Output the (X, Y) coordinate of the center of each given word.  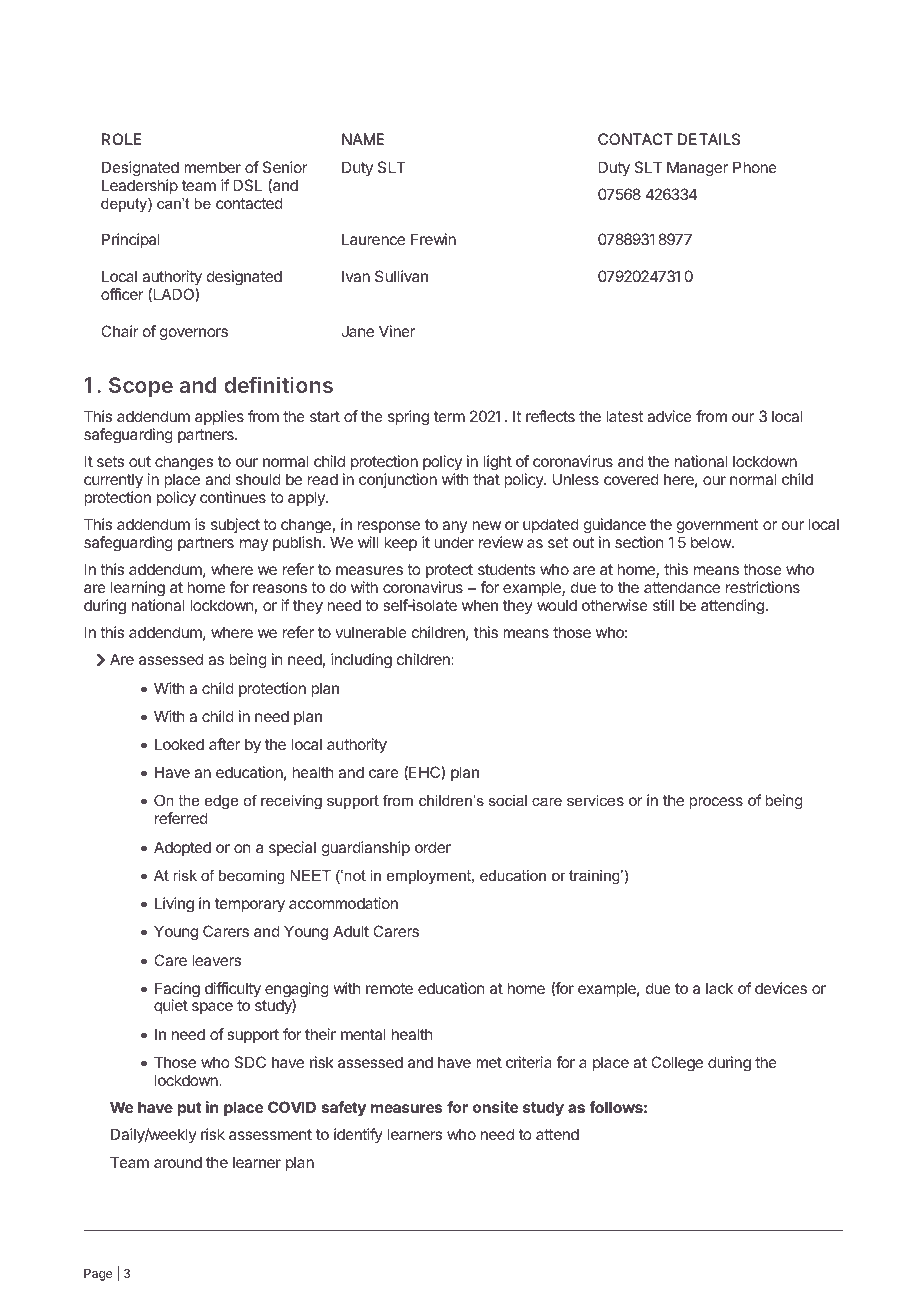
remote (389, 988)
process (716, 803)
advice (669, 416)
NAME (363, 139)
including (361, 661)
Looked (179, 744)
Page (98, 1275)
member (212, 167)
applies (219, 417)
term (449, 416)
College (677, 1064)
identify (358, 1135)
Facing (177, 991)
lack (719, 988)
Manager (697, 169)
